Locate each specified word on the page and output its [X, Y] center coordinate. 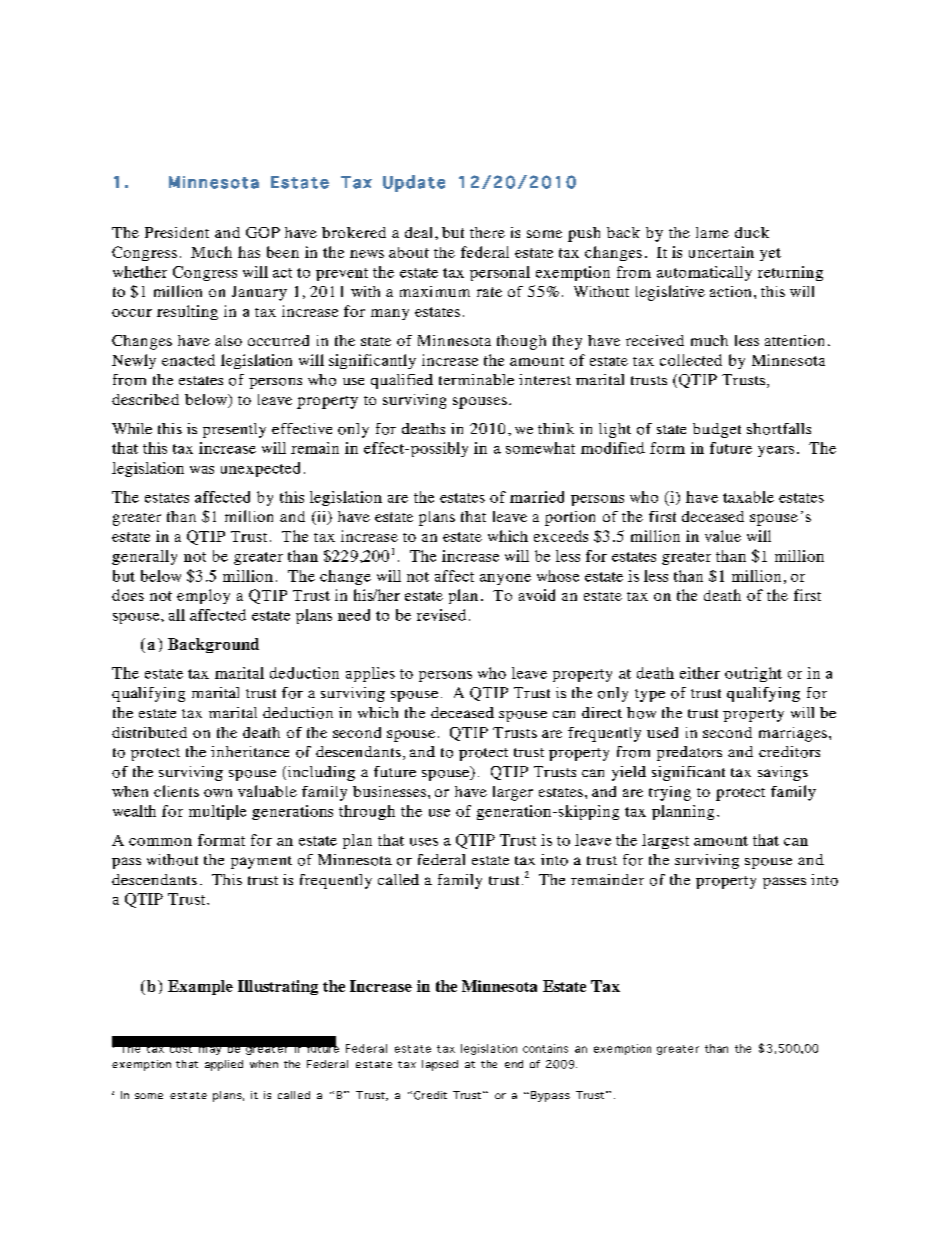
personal [500, 273]
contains [545, 1048]
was [202, 470]
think [556, 428]
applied [224, 1065]
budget [717, 430]
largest [665, 841]
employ [203, 596]
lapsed [440, 1065]
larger [513, 793]
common [160, 842]
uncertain [721, 252]
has [249, 252]
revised [441, 615]
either [700, 673]
